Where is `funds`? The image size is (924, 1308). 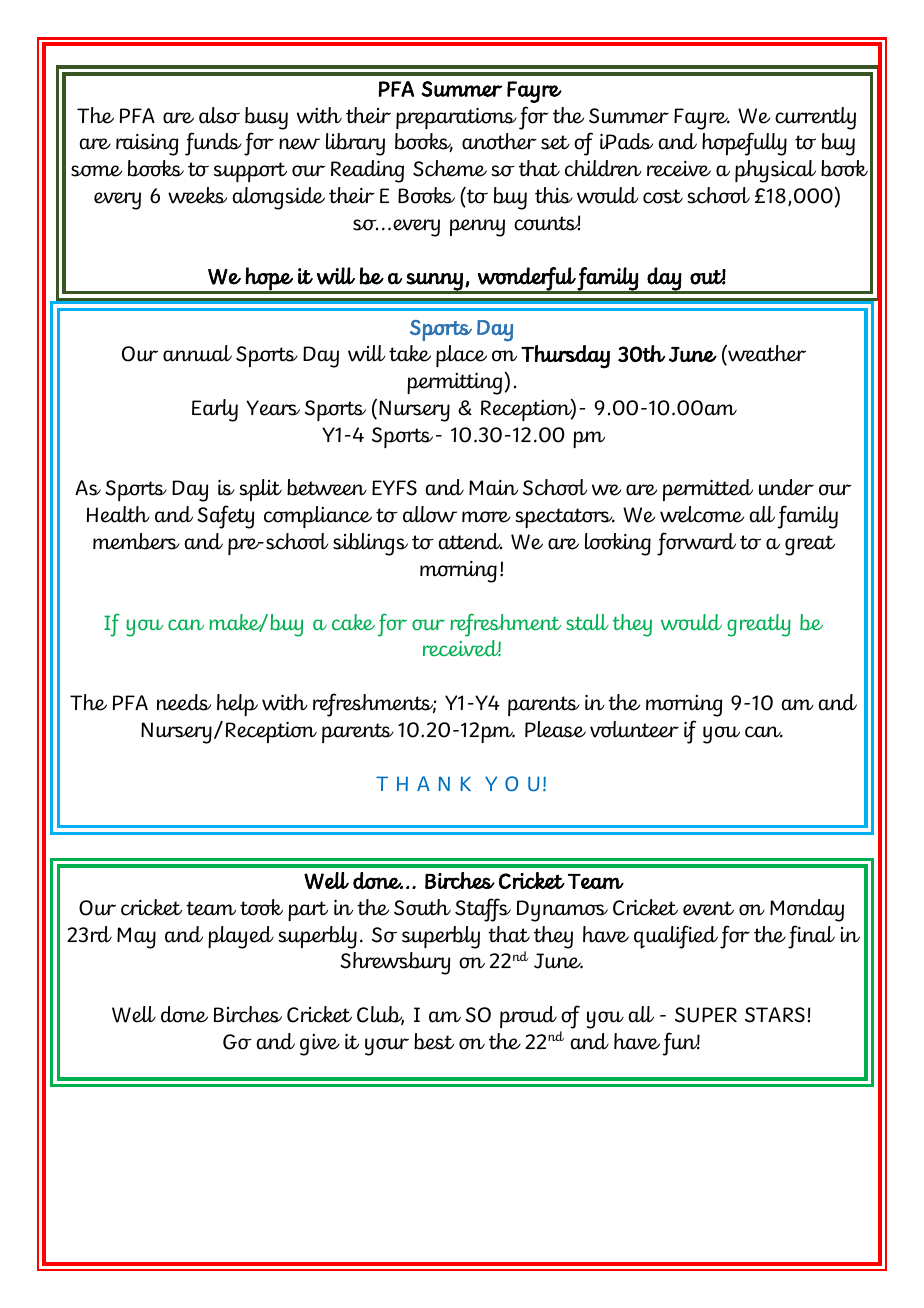
funds is located at coordinates (213, 144).
